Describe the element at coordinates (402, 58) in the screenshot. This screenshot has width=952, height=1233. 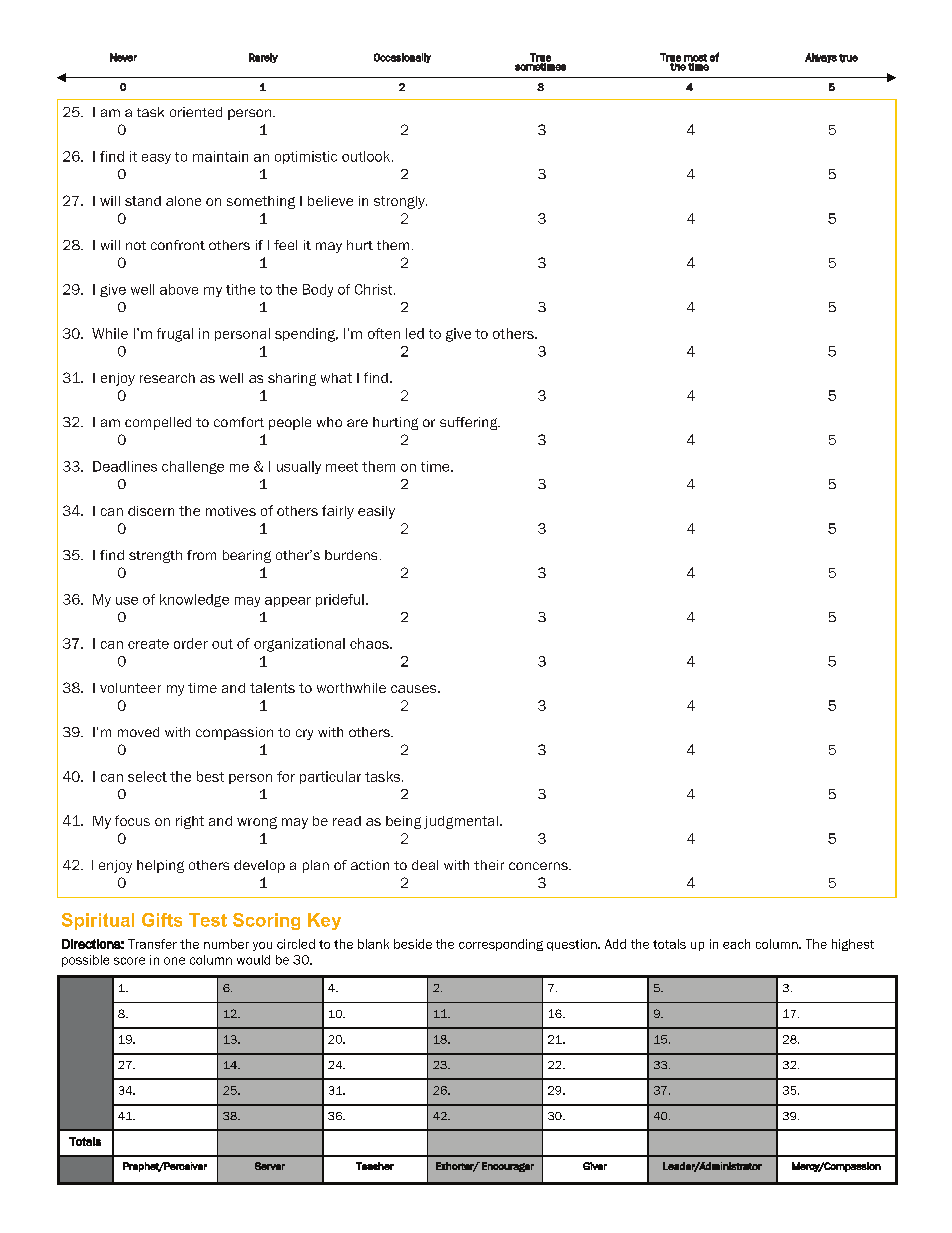
I see `Occasionally` at that location.
